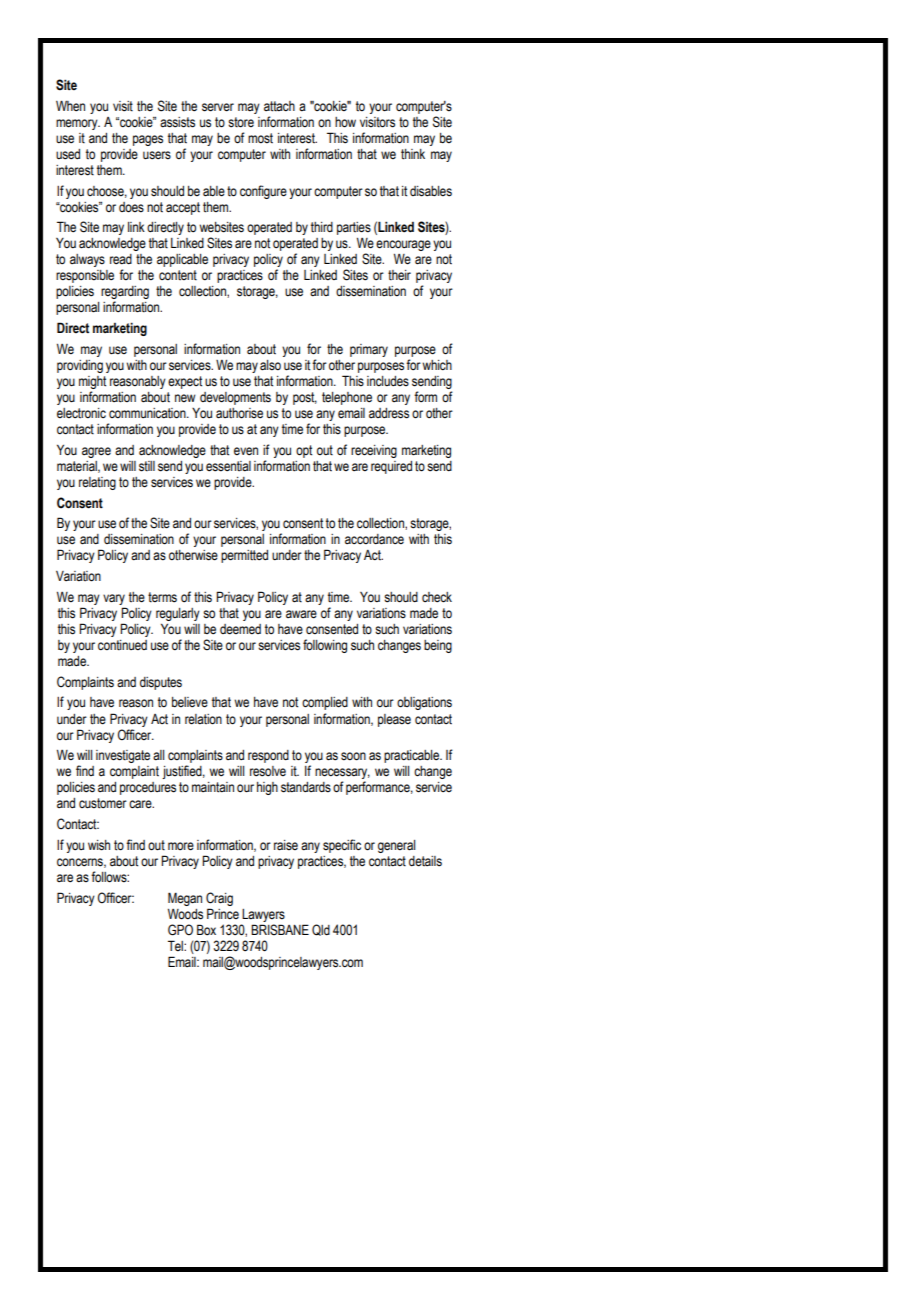 The width and height of the screenshot is (924, 1308). Describe the element at coordinates (394, 720) in the screenshot. I see `please` at that location.
